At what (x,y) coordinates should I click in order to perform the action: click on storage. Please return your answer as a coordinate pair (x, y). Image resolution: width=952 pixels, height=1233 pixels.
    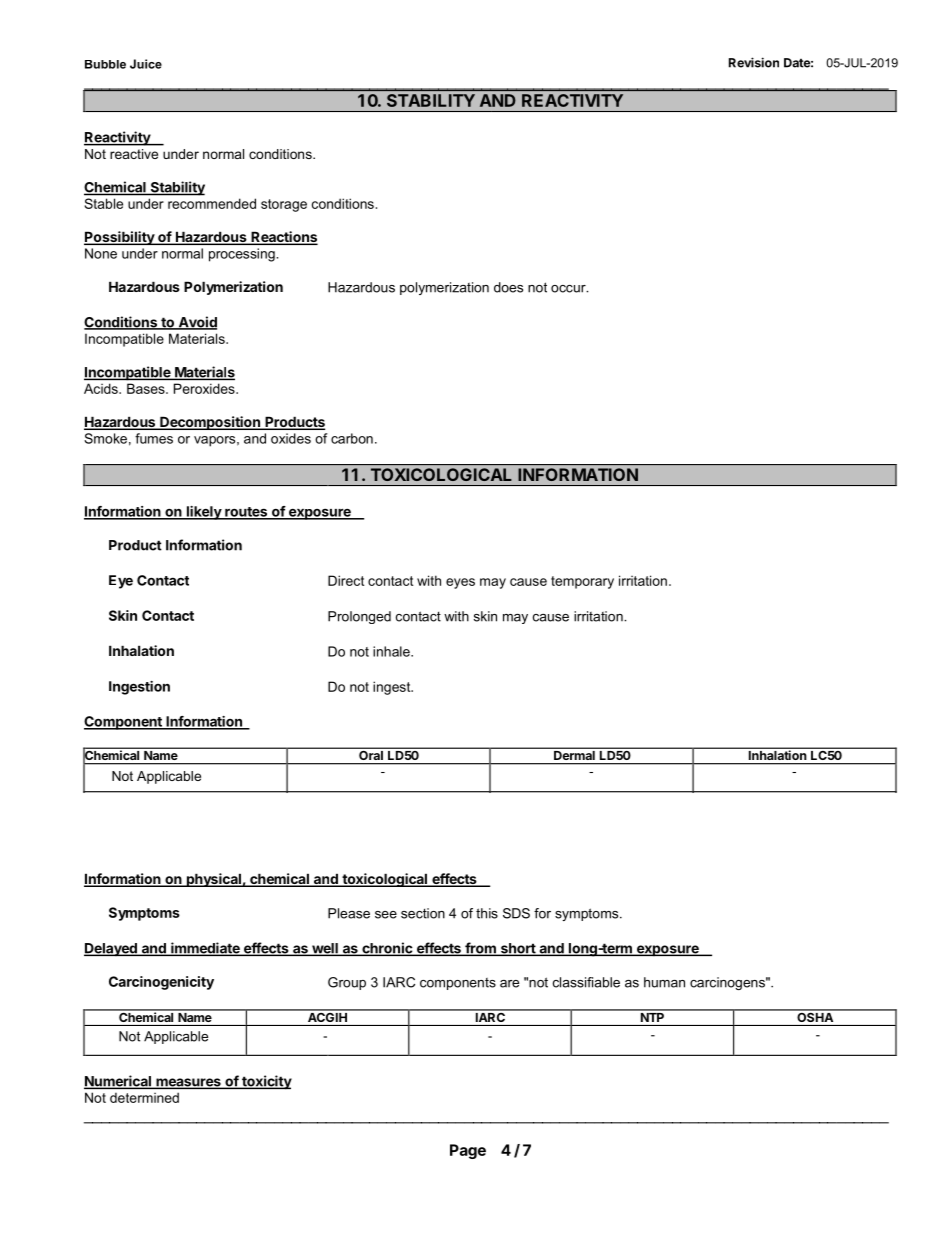
    Looking at the image, I should click on (284, 205).
